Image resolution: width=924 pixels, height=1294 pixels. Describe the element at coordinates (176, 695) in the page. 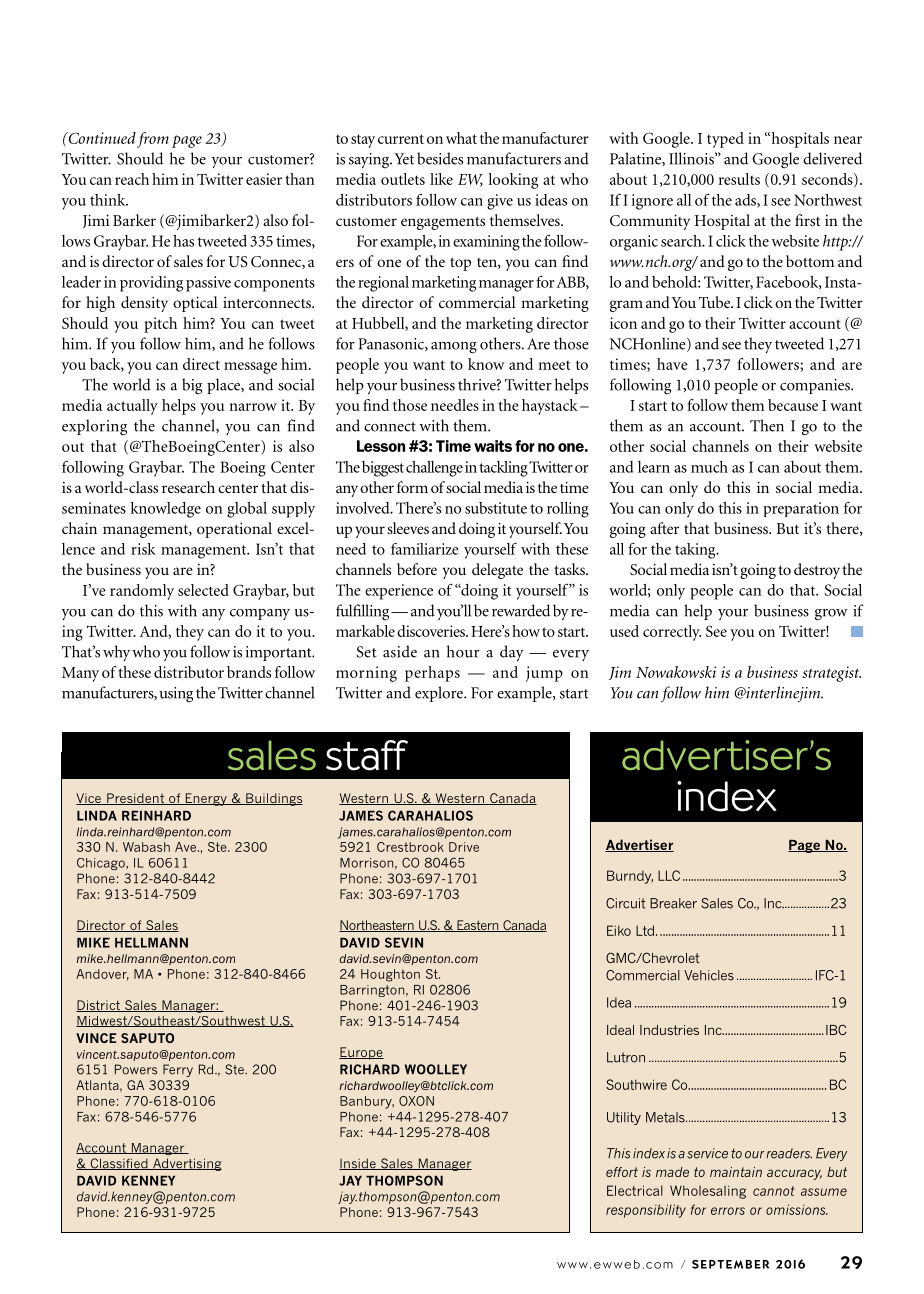

I see `using` at that location.
